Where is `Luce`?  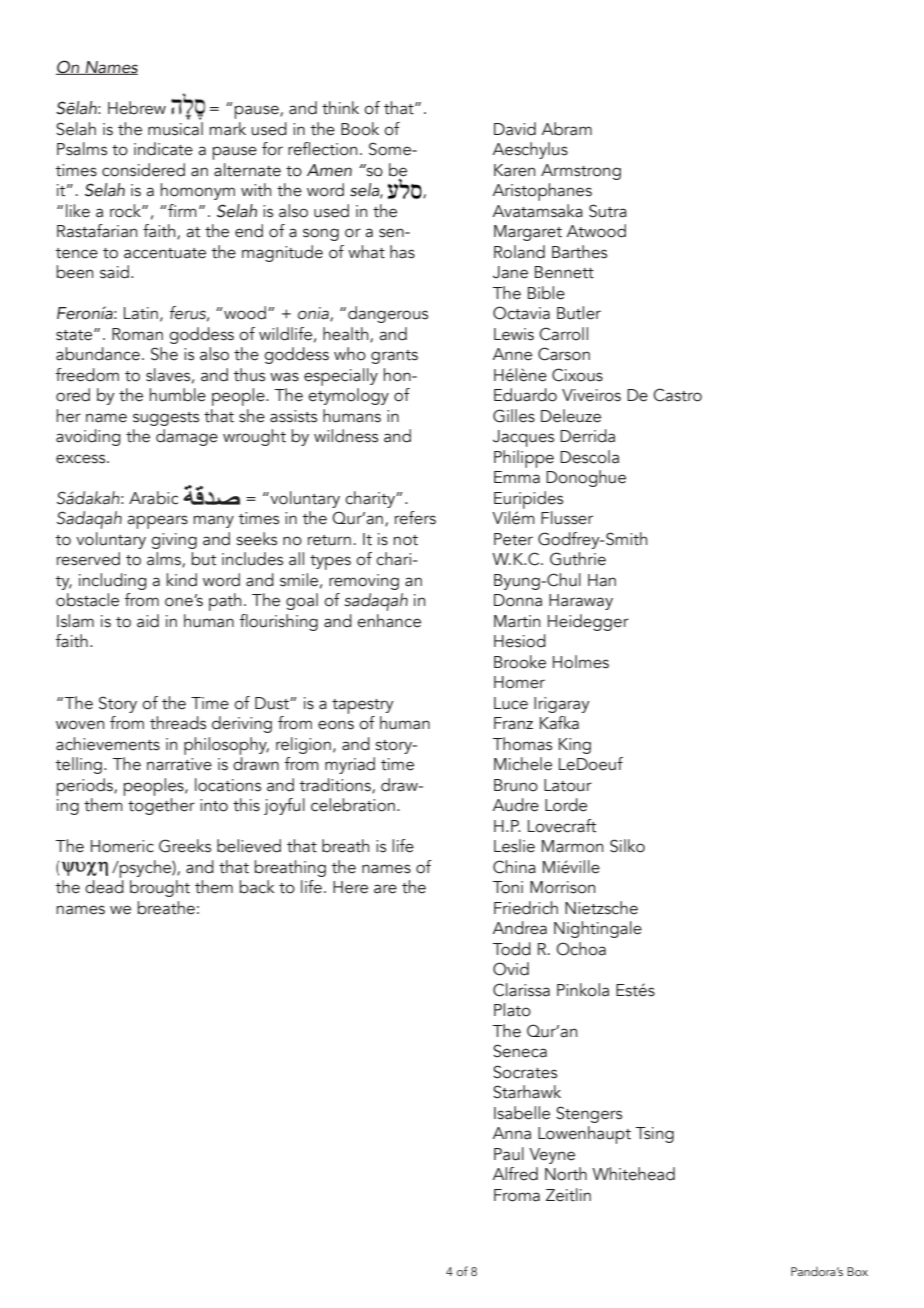 Luce is located at coordinates (511, 703).
